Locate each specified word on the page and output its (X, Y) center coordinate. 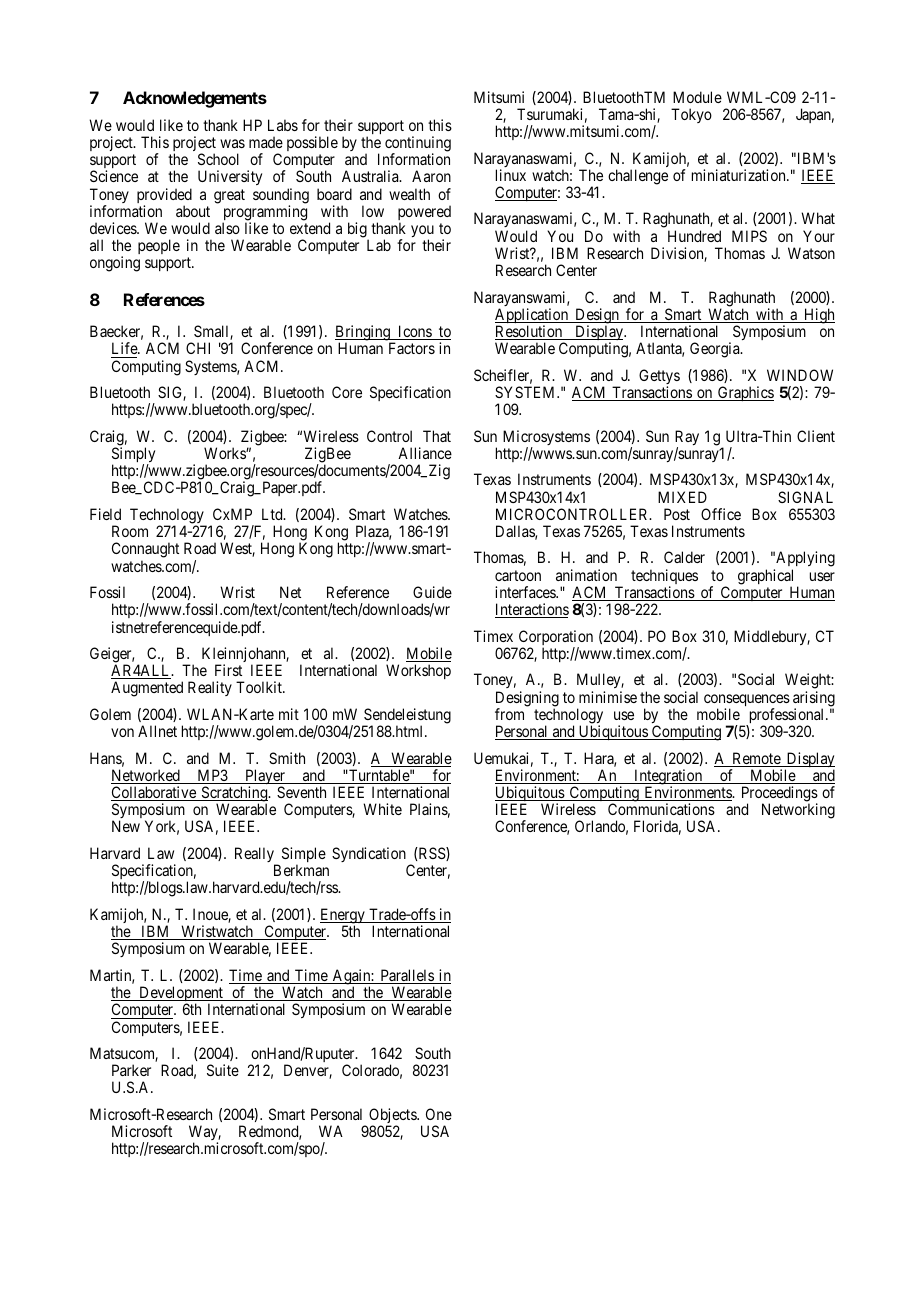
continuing (418, 145)
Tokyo (691, 115)
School (218, 159)
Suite (223, 1070)
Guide (432, 592)
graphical (765, 578)
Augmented (147, 689)
